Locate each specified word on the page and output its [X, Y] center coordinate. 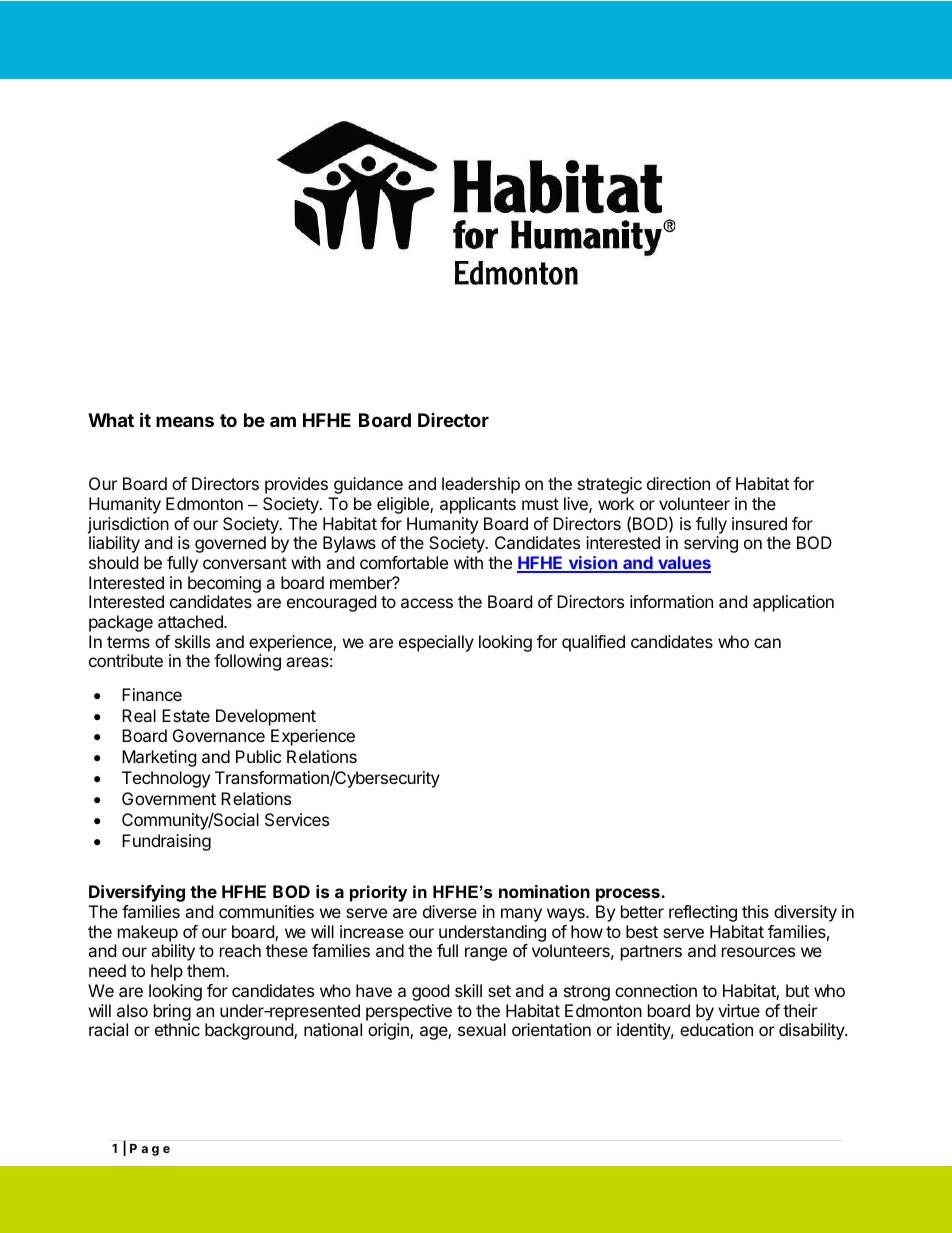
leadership [481, 485]
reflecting [703, 913]
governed [230, 544]
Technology [166, 779]
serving [711, 544]
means [185, 421]
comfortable [404, 562]
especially [436, 643]
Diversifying [137, 893]
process [629, 895]
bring [172, 1012]
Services [297, 819]
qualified [593, 643]
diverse [450, 911]
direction [678, 483]
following [247, 662]
